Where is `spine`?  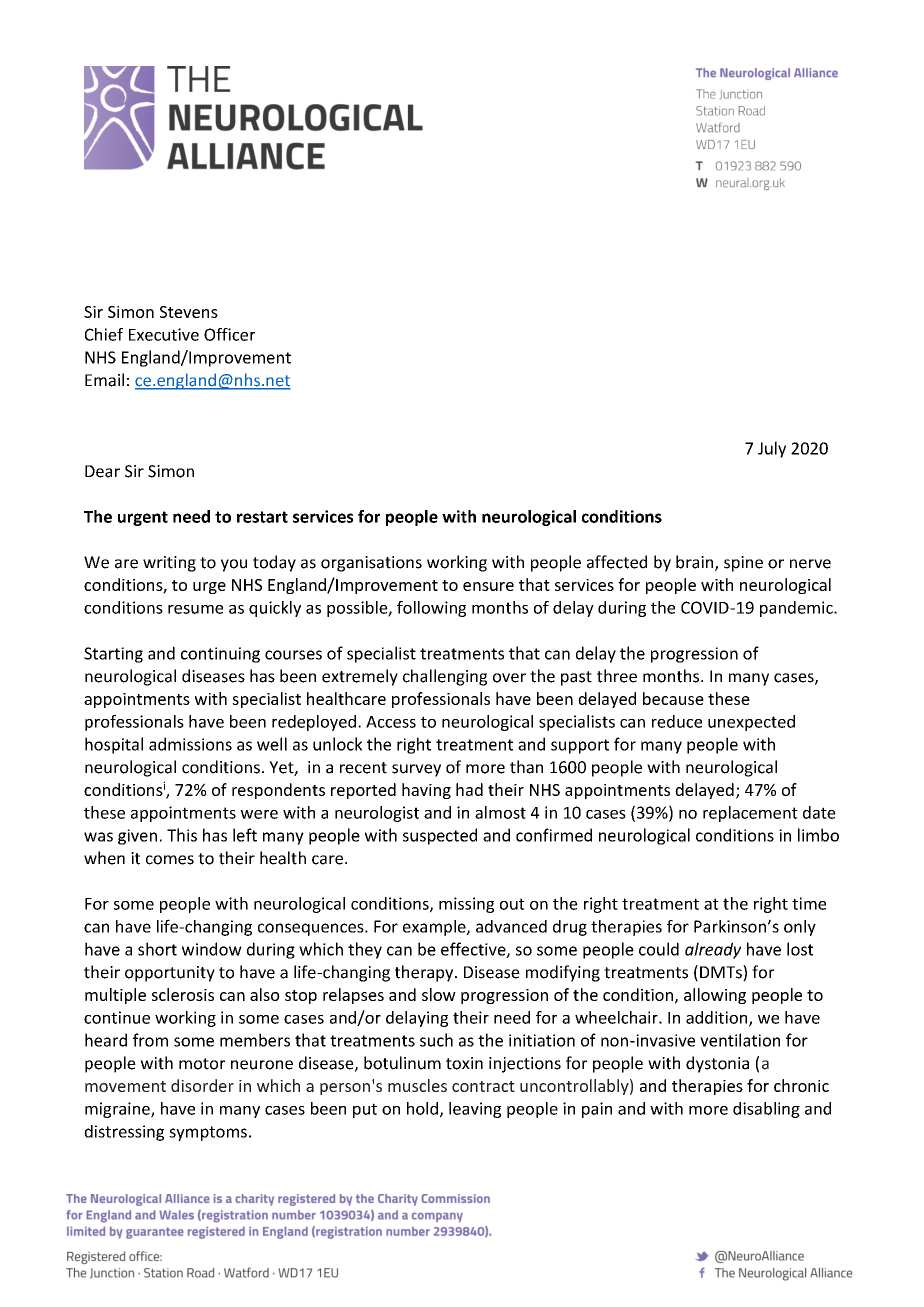 spine is located at coordinates (743, 564).
